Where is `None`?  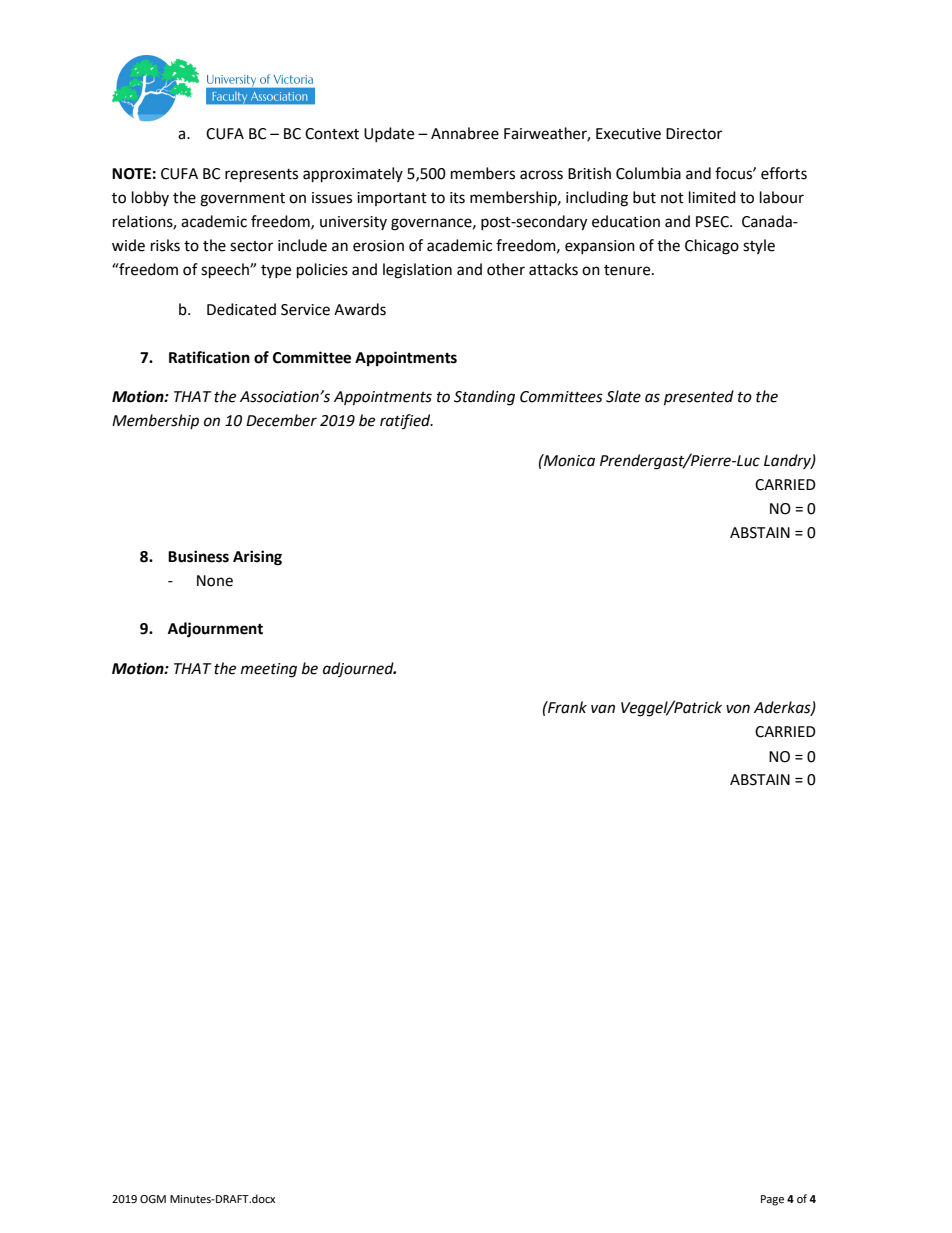
None is located at coordinates (215, 581).
